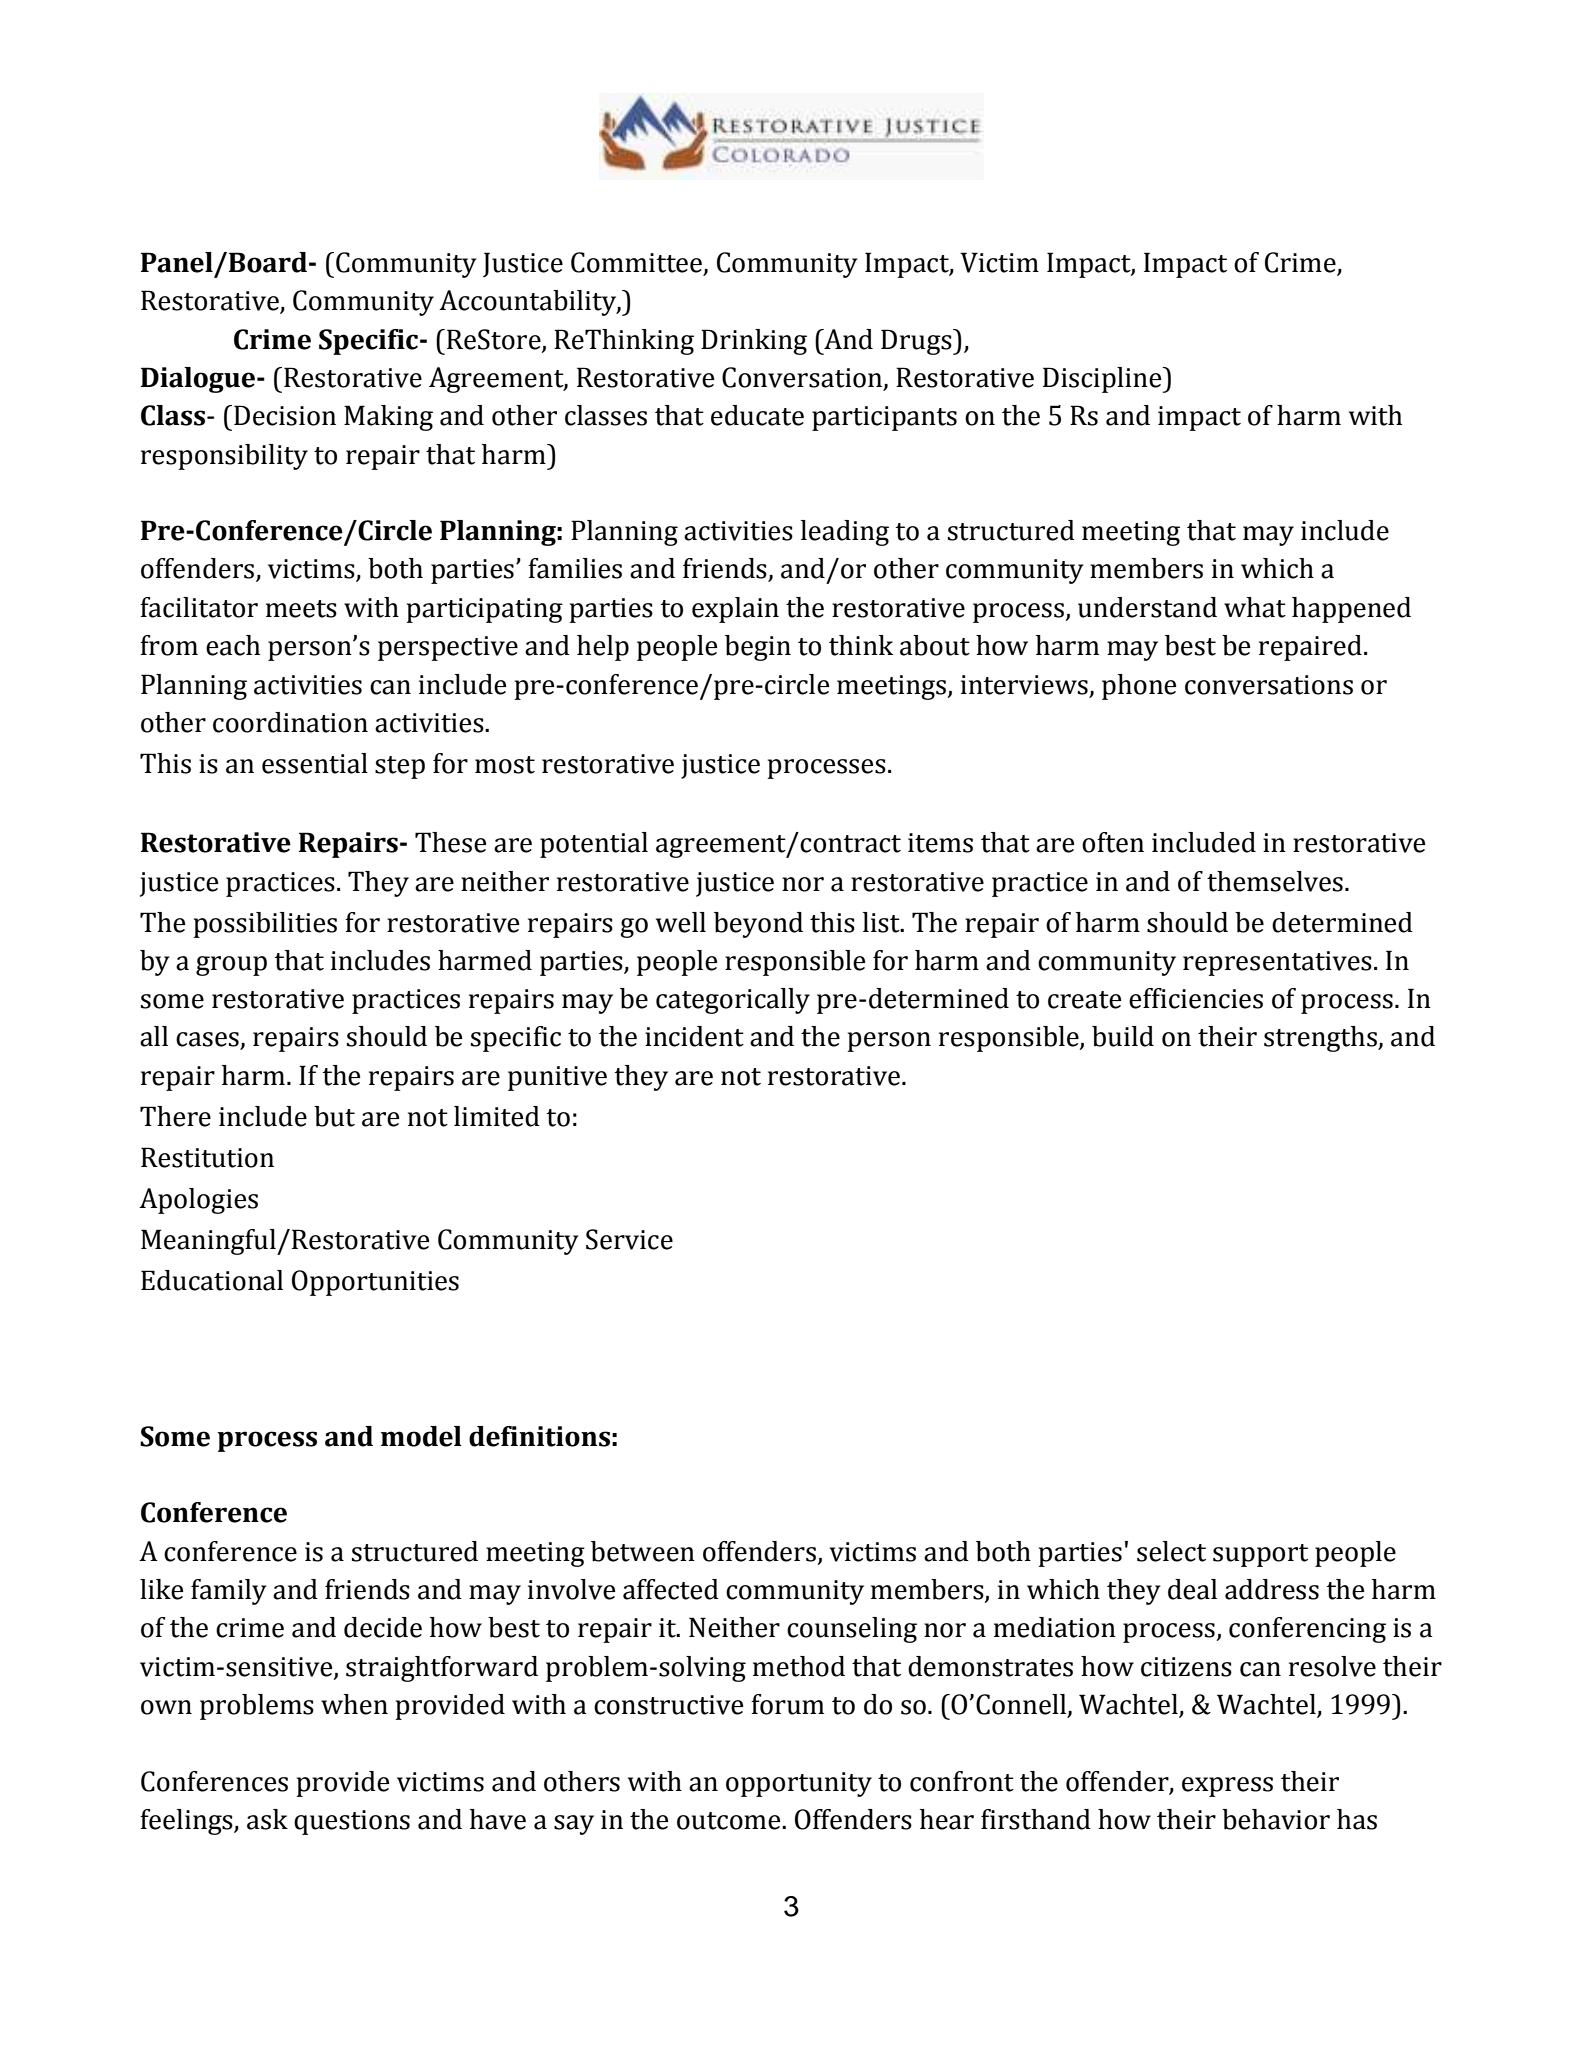  What do you see at coordinates (198, 1201) in the image?
I see `Apologies` at bounding box center [198, 1201].
